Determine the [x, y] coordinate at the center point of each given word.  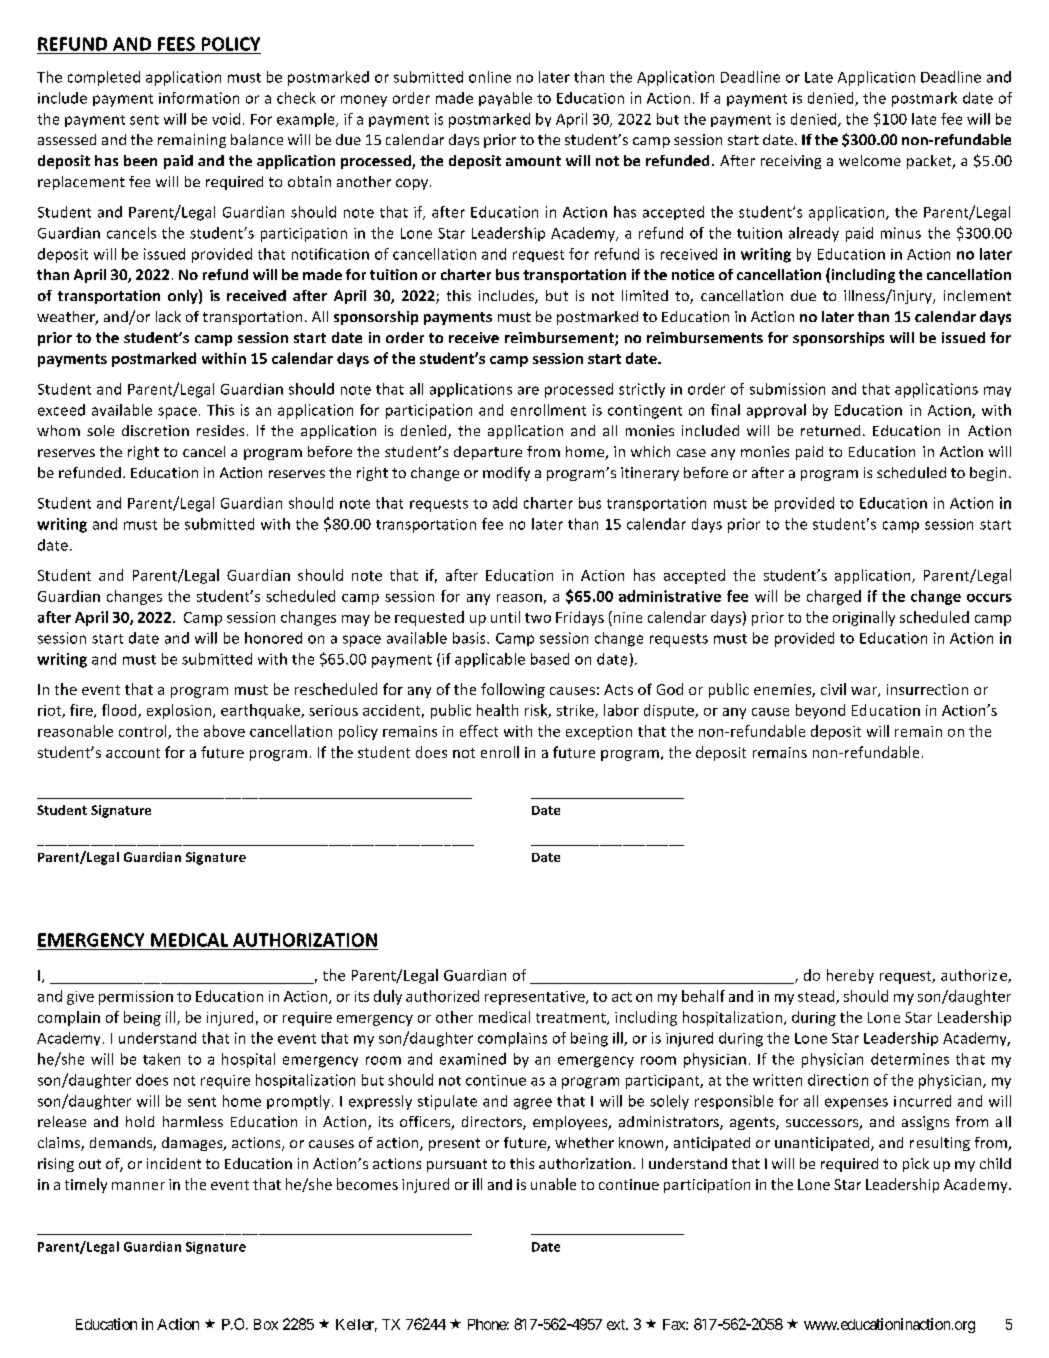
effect [479, 731]
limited [645, 295]
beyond [820, 711]
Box [266, 1324]
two [538, 618]
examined [473, 1059]
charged [834, 597]
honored [273, 638]
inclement [977, 295]
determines [910, 1059]
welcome [870, 160]
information [199, 98]
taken [161, 1059]
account [133, 753]
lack [168, 316]
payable [505, 99]
